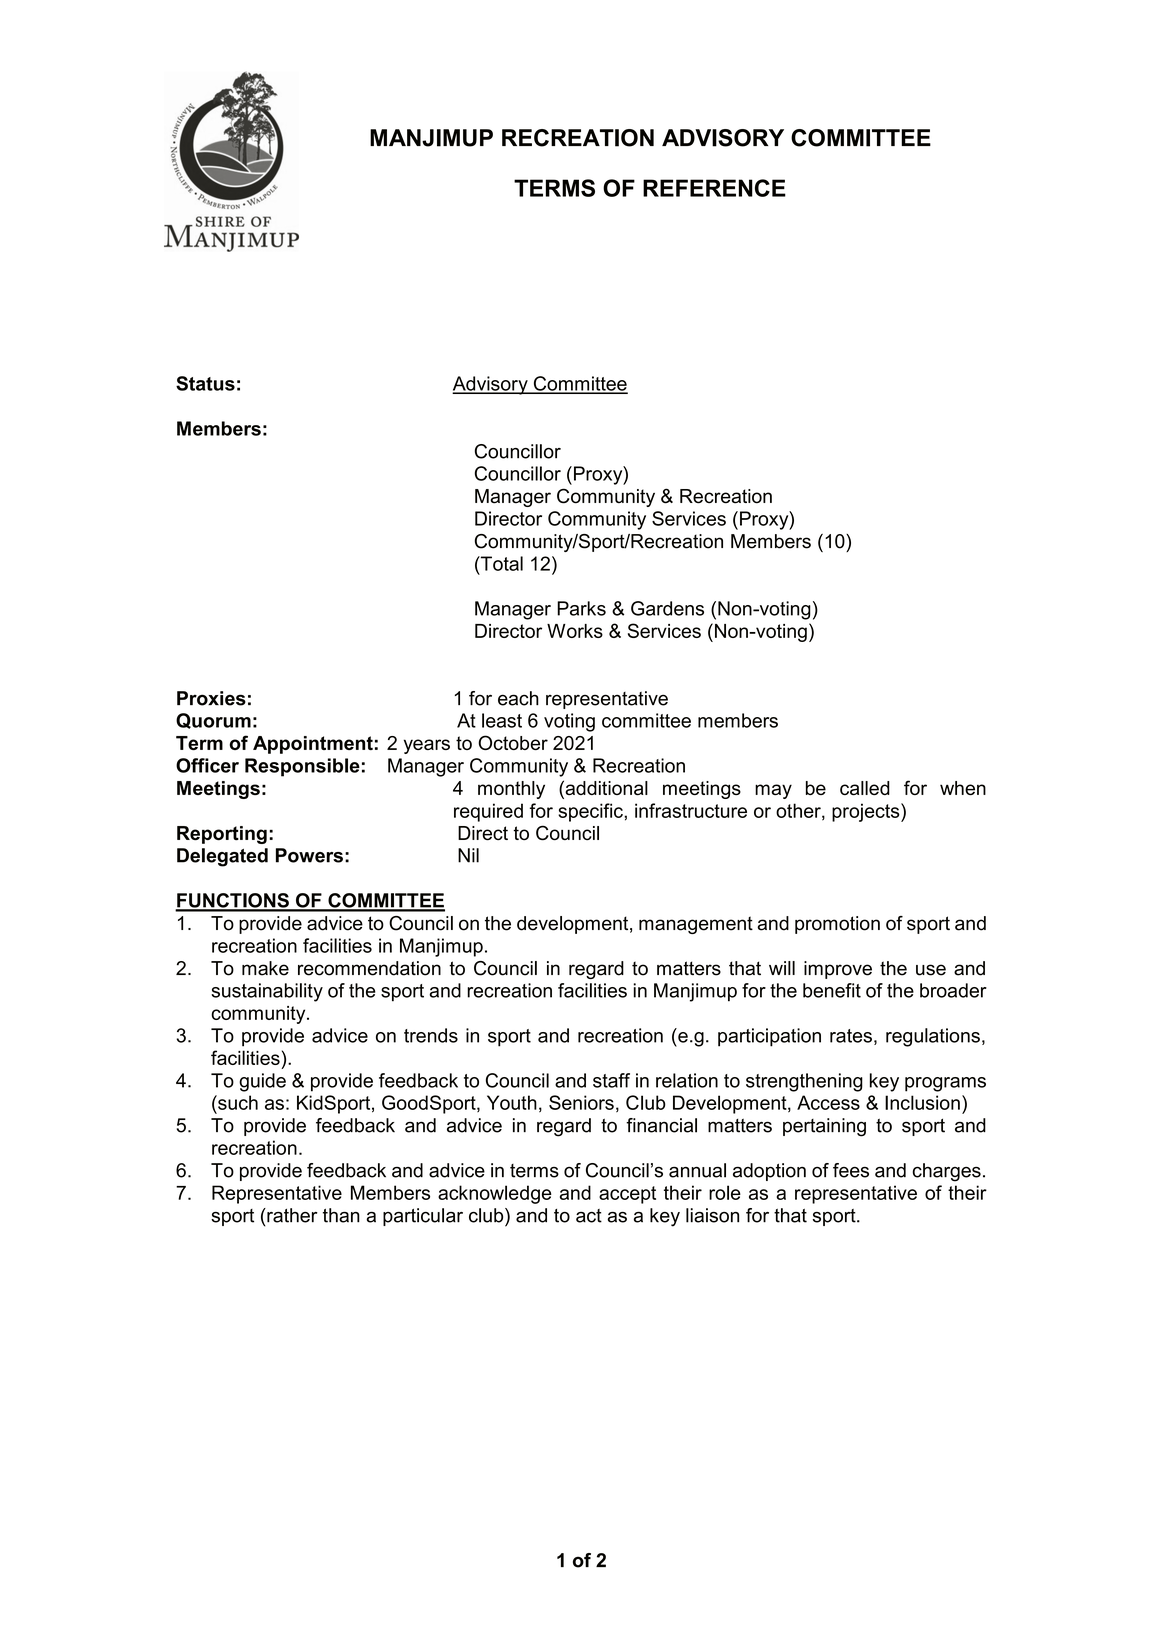 Image resolution: width=1163 pixels, height=1645 pixels. I want to click on Proxies, so click(211, 698).
